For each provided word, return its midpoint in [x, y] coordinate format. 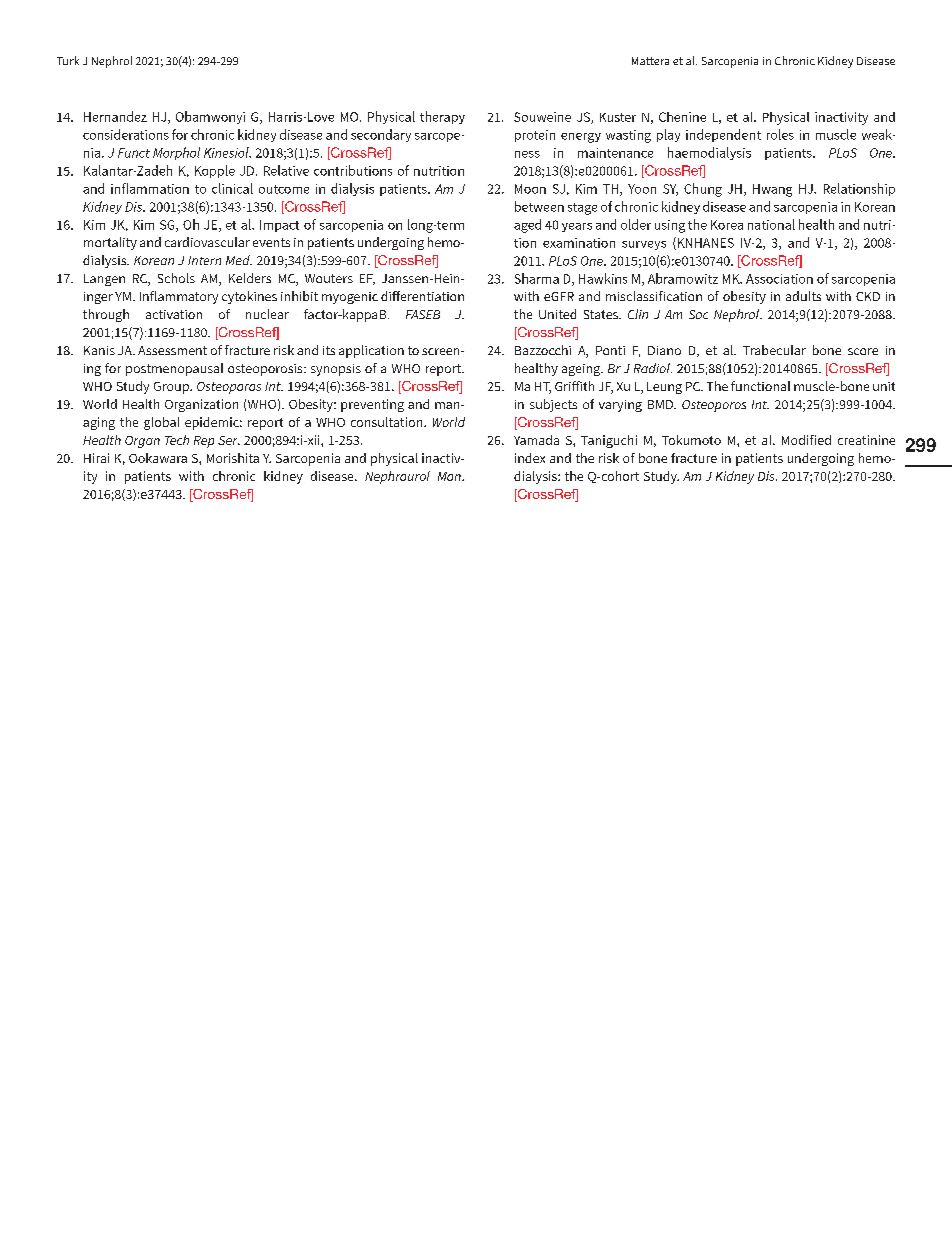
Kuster [618, 117]
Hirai [96, 458]
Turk [68, 60]
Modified [806, 440]
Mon [450, 476]
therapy [442, 117]
